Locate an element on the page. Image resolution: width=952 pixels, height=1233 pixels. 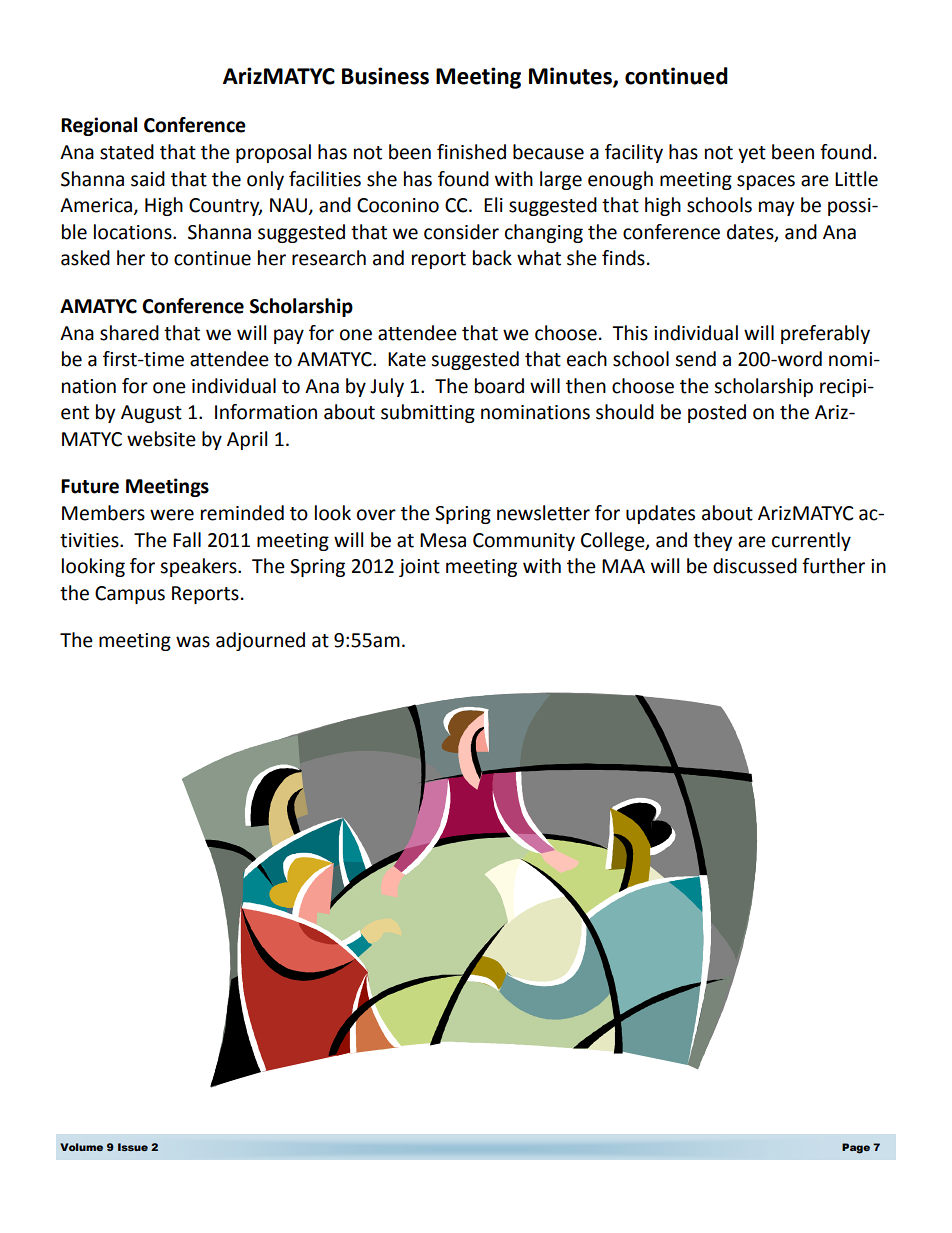
stated is located at coordinates (127, 152).
